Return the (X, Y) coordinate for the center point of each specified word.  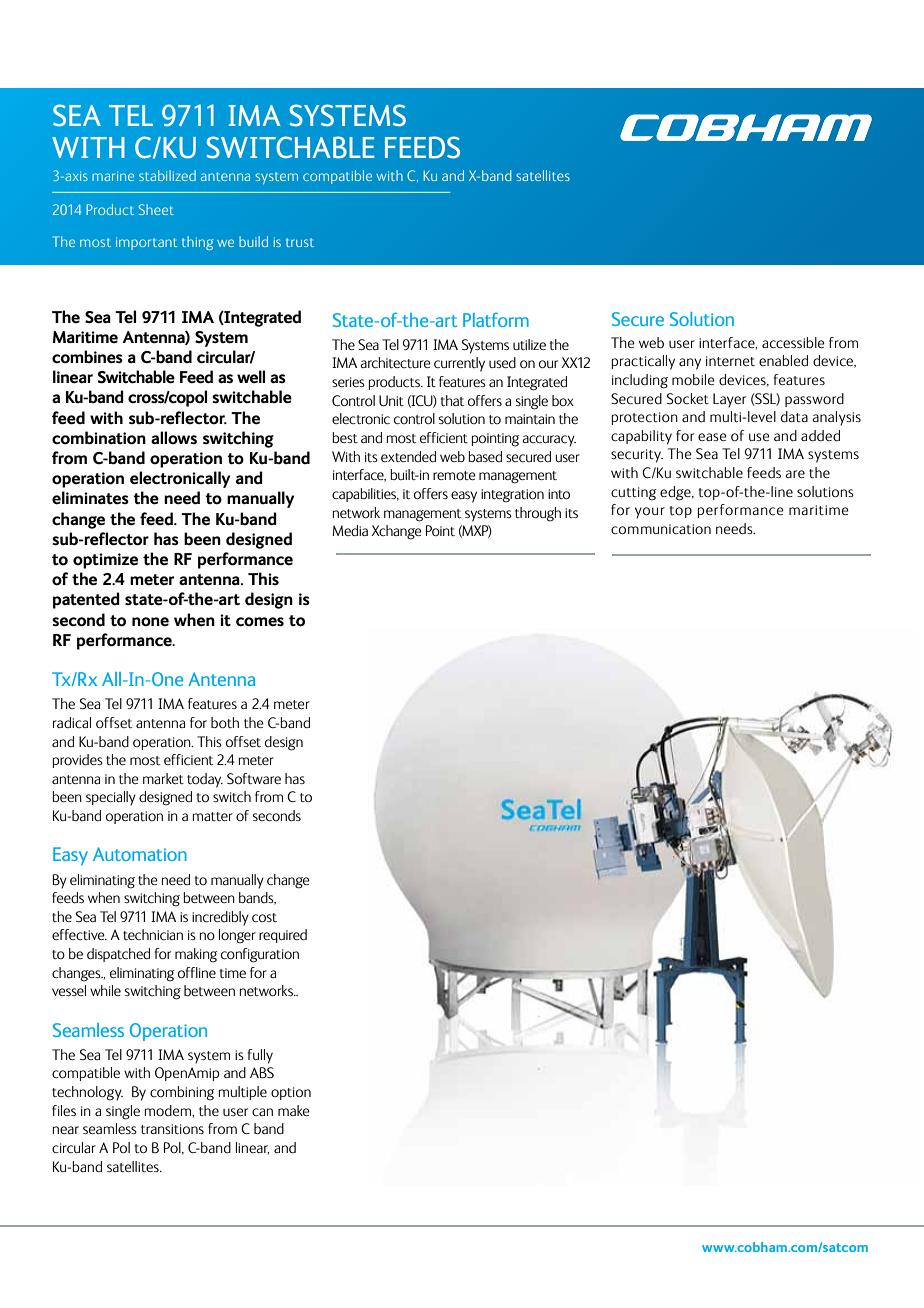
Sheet (156, 209)
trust (300, 242)
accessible (793, 342)
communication (661, 529)
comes (260, 622)
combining (182, 1093)
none (150, 622)
